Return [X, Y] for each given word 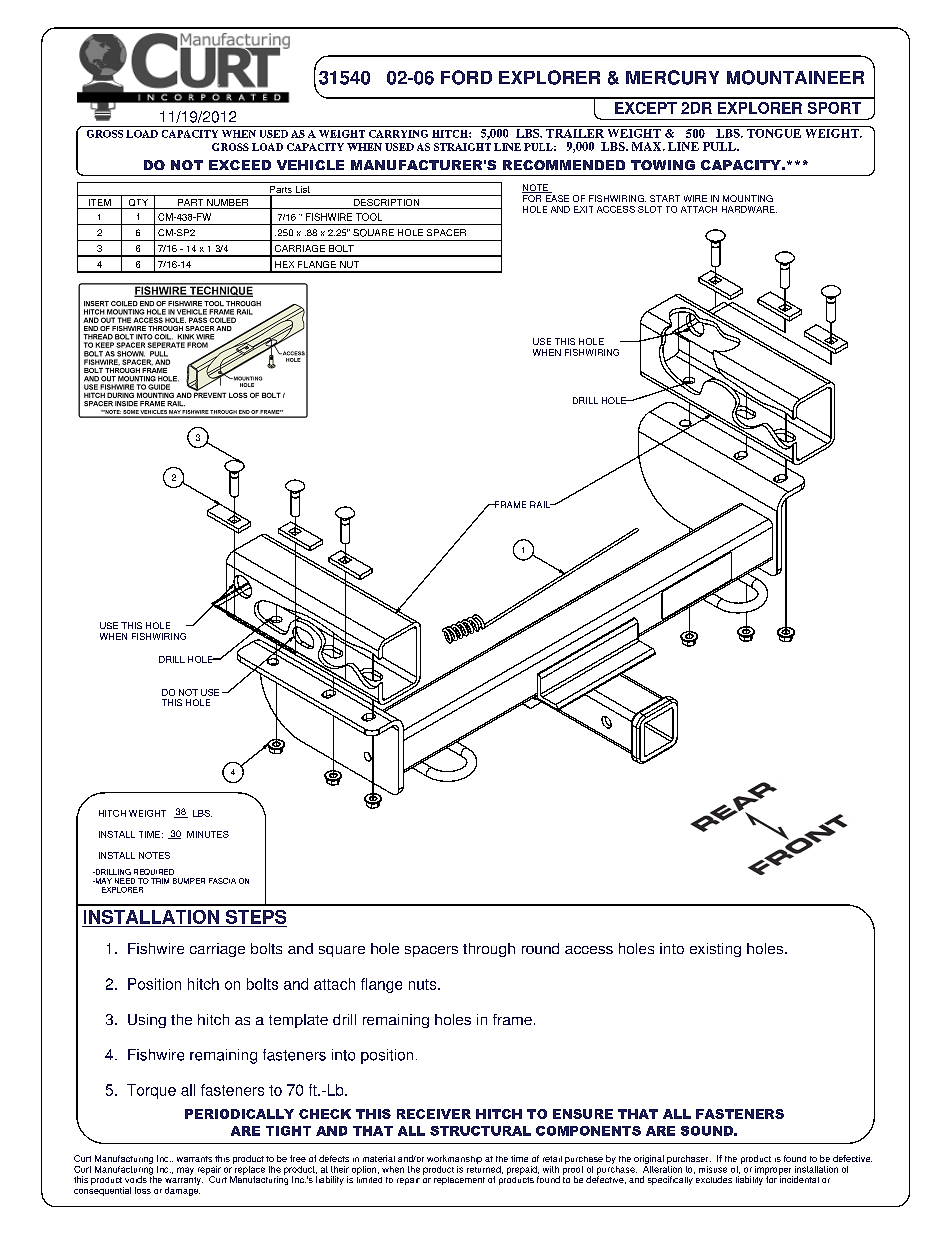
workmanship [454, 1161]
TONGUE [774, 132]
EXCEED [240, 165]
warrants [194, 1159]
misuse [713, 1169]
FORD [466, 77]
